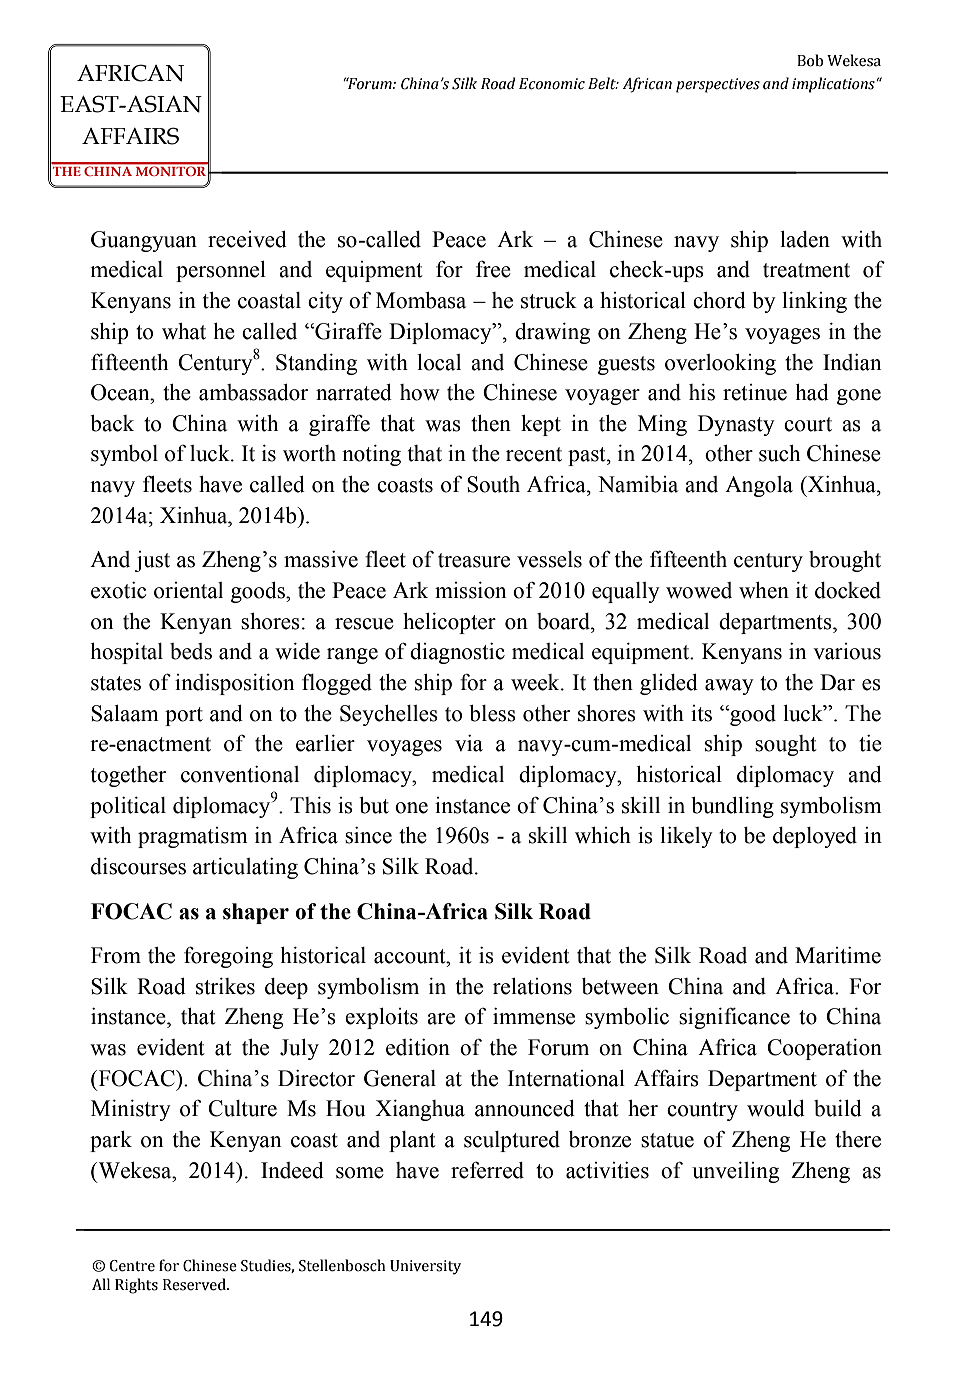  Describe the element at coordinates (552, 84) in the page. I see `Economic` at that location.
